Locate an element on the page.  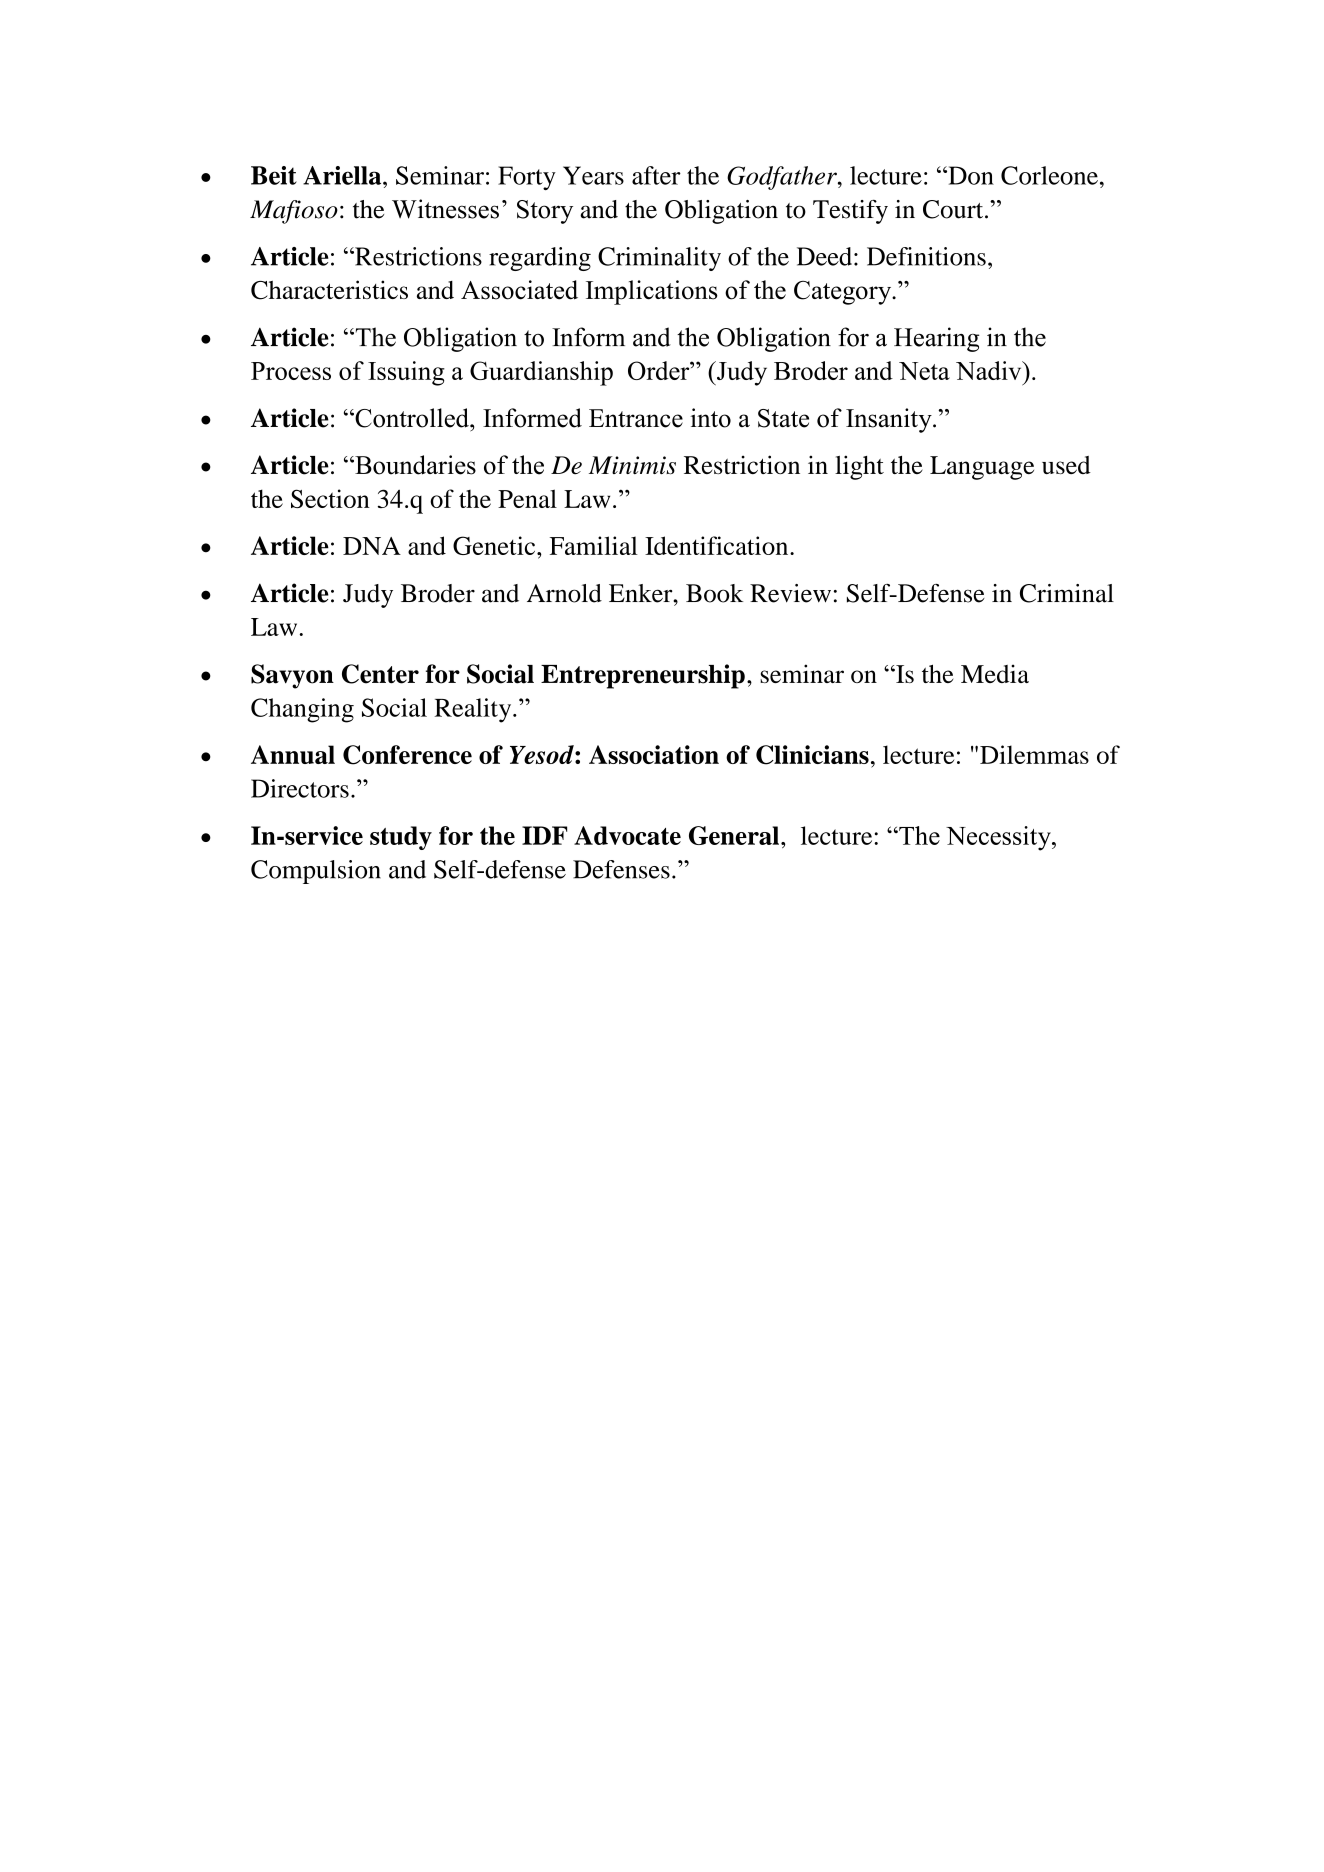
Witnesses is located at coordinates (445, 209).
